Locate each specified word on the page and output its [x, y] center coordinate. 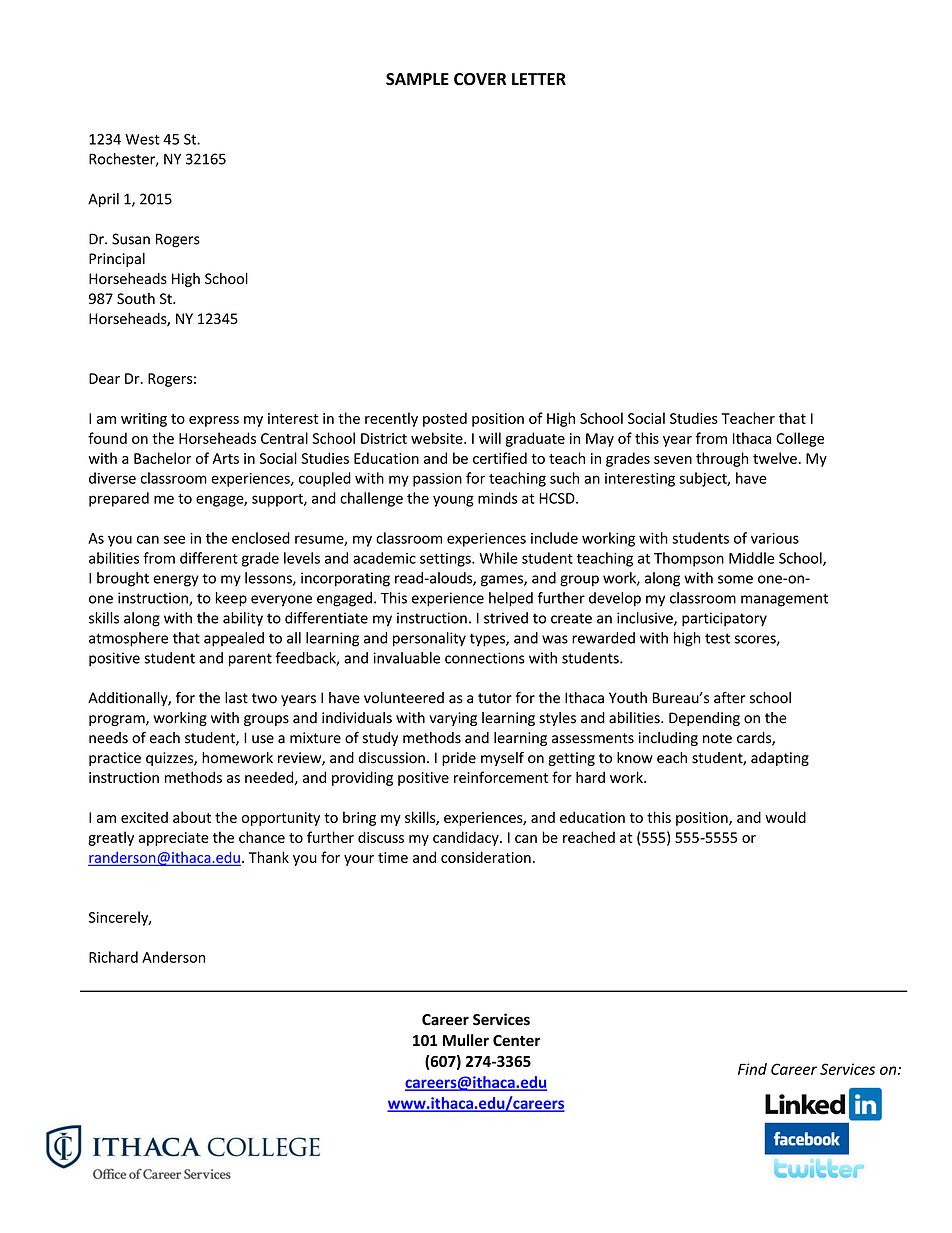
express [214, 421]
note [717, 738]
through [722, 459]
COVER [480, 79]
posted [445, 419]
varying [453, 719]
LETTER [539, 79]
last [236, 698]
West [142, 139]
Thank [269, 857]
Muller [466, 1040]
